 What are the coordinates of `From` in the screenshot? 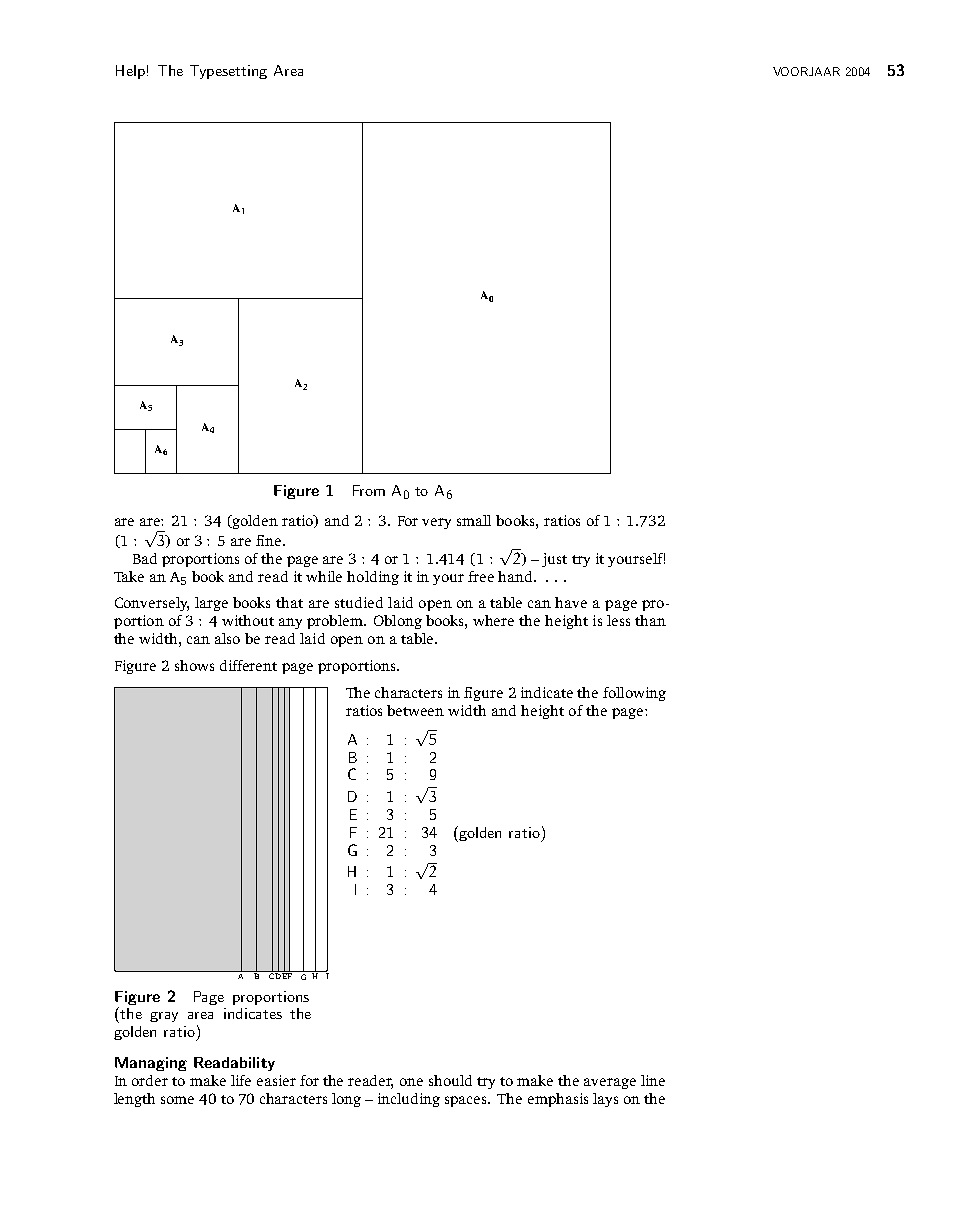 It's located at (369, 490).
